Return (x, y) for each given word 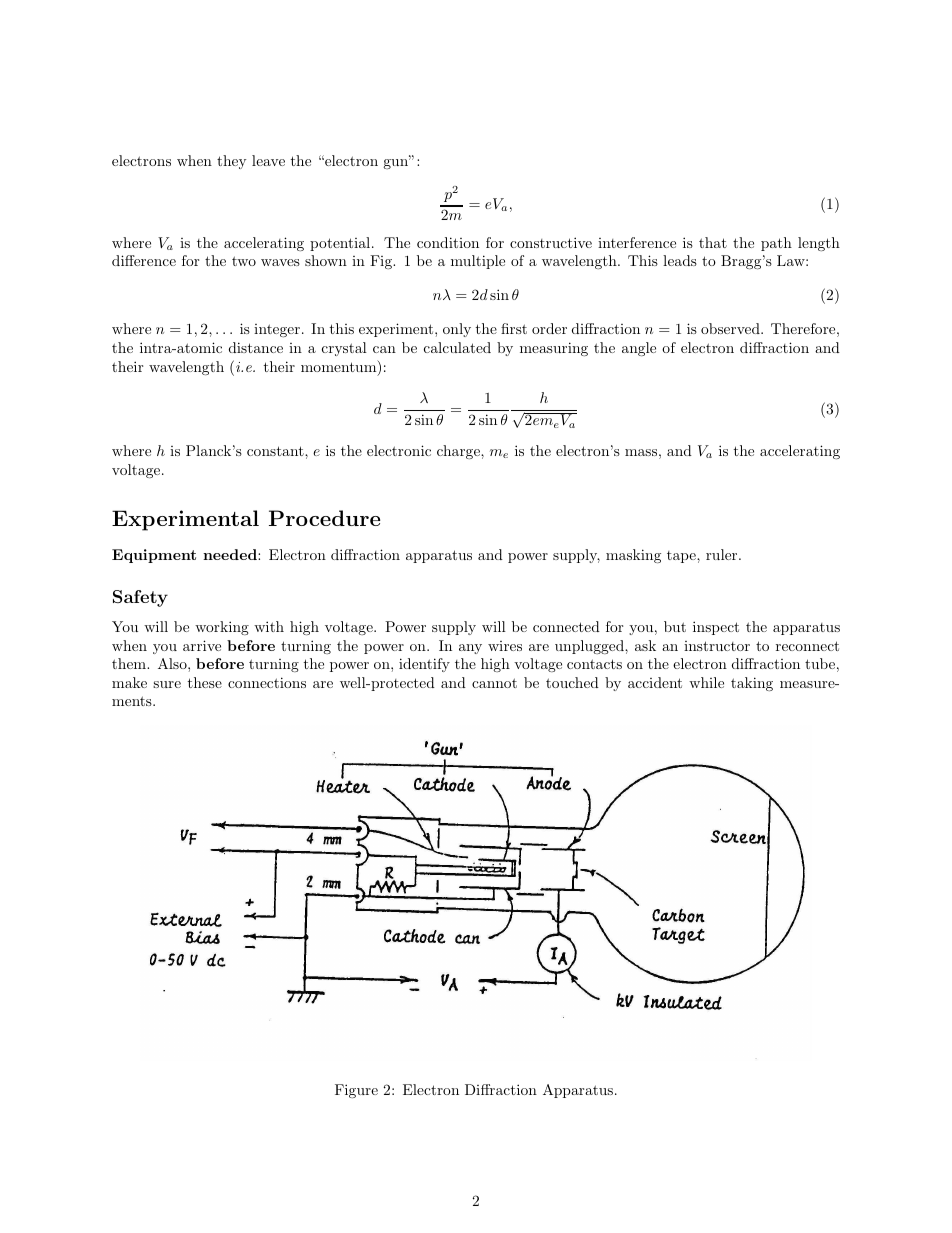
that (713, 242)
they (231, 162)
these (204, 682)
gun (397, 163)
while (706, 682)
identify (424, 665)
